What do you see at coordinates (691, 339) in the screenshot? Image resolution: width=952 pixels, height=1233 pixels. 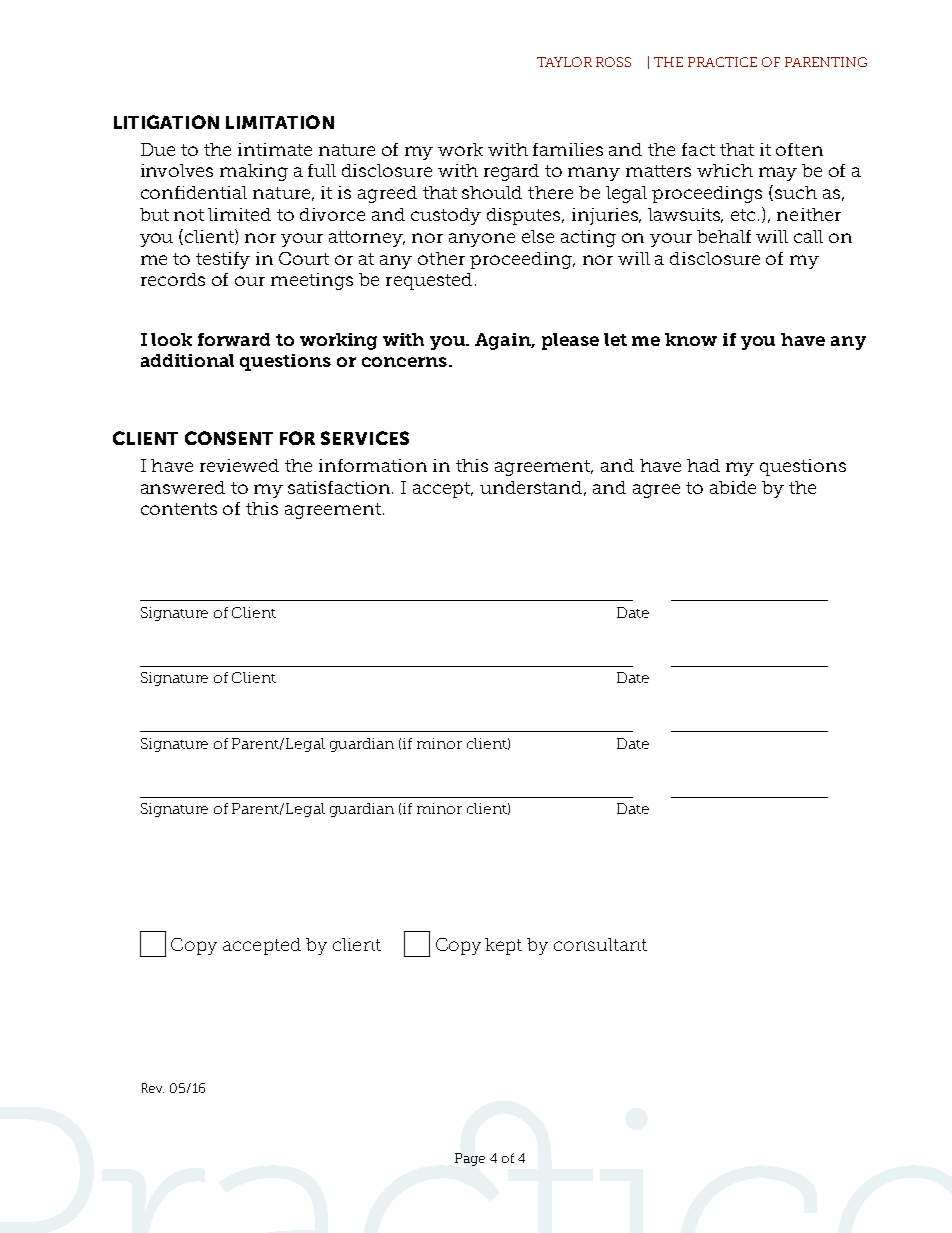 I see `know` at bounding box center [691, 339].
